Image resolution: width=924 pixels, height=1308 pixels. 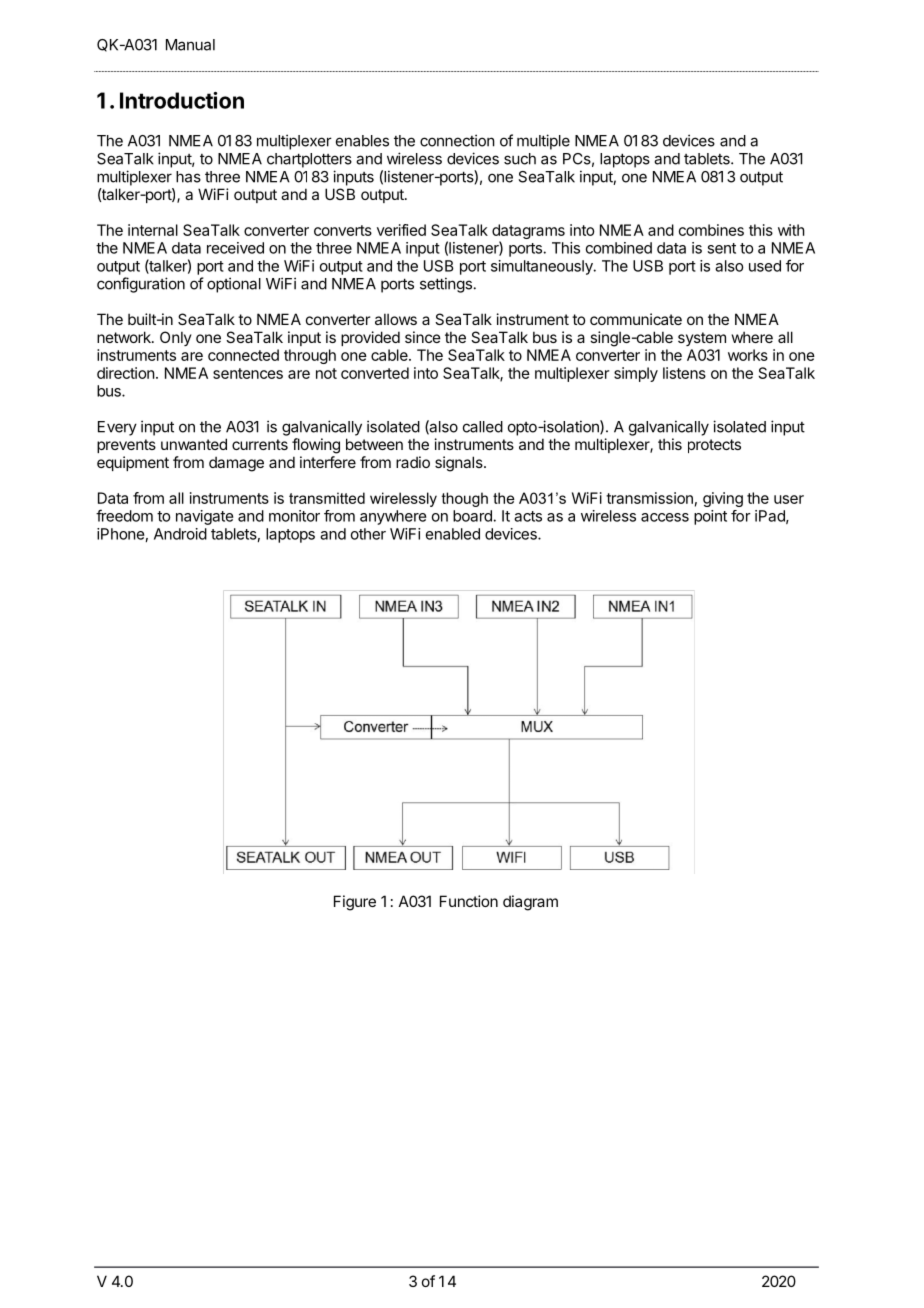 I want to click on connection, so click(x=457, y=140).
